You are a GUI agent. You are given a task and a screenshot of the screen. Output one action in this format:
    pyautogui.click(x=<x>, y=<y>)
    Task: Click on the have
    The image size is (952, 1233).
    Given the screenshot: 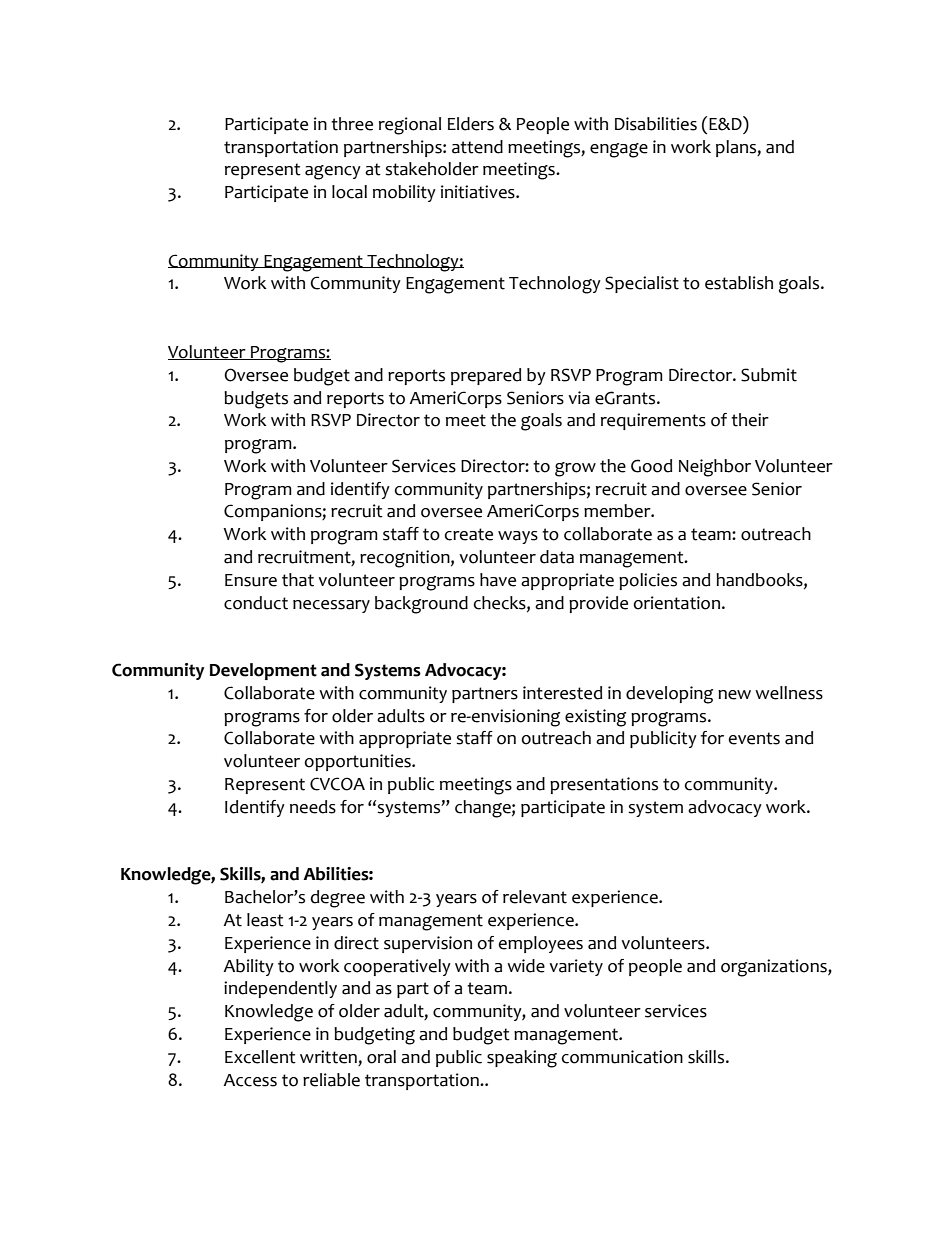 What is the action you would take?
    pyautogui.click(x=498, y=580)
